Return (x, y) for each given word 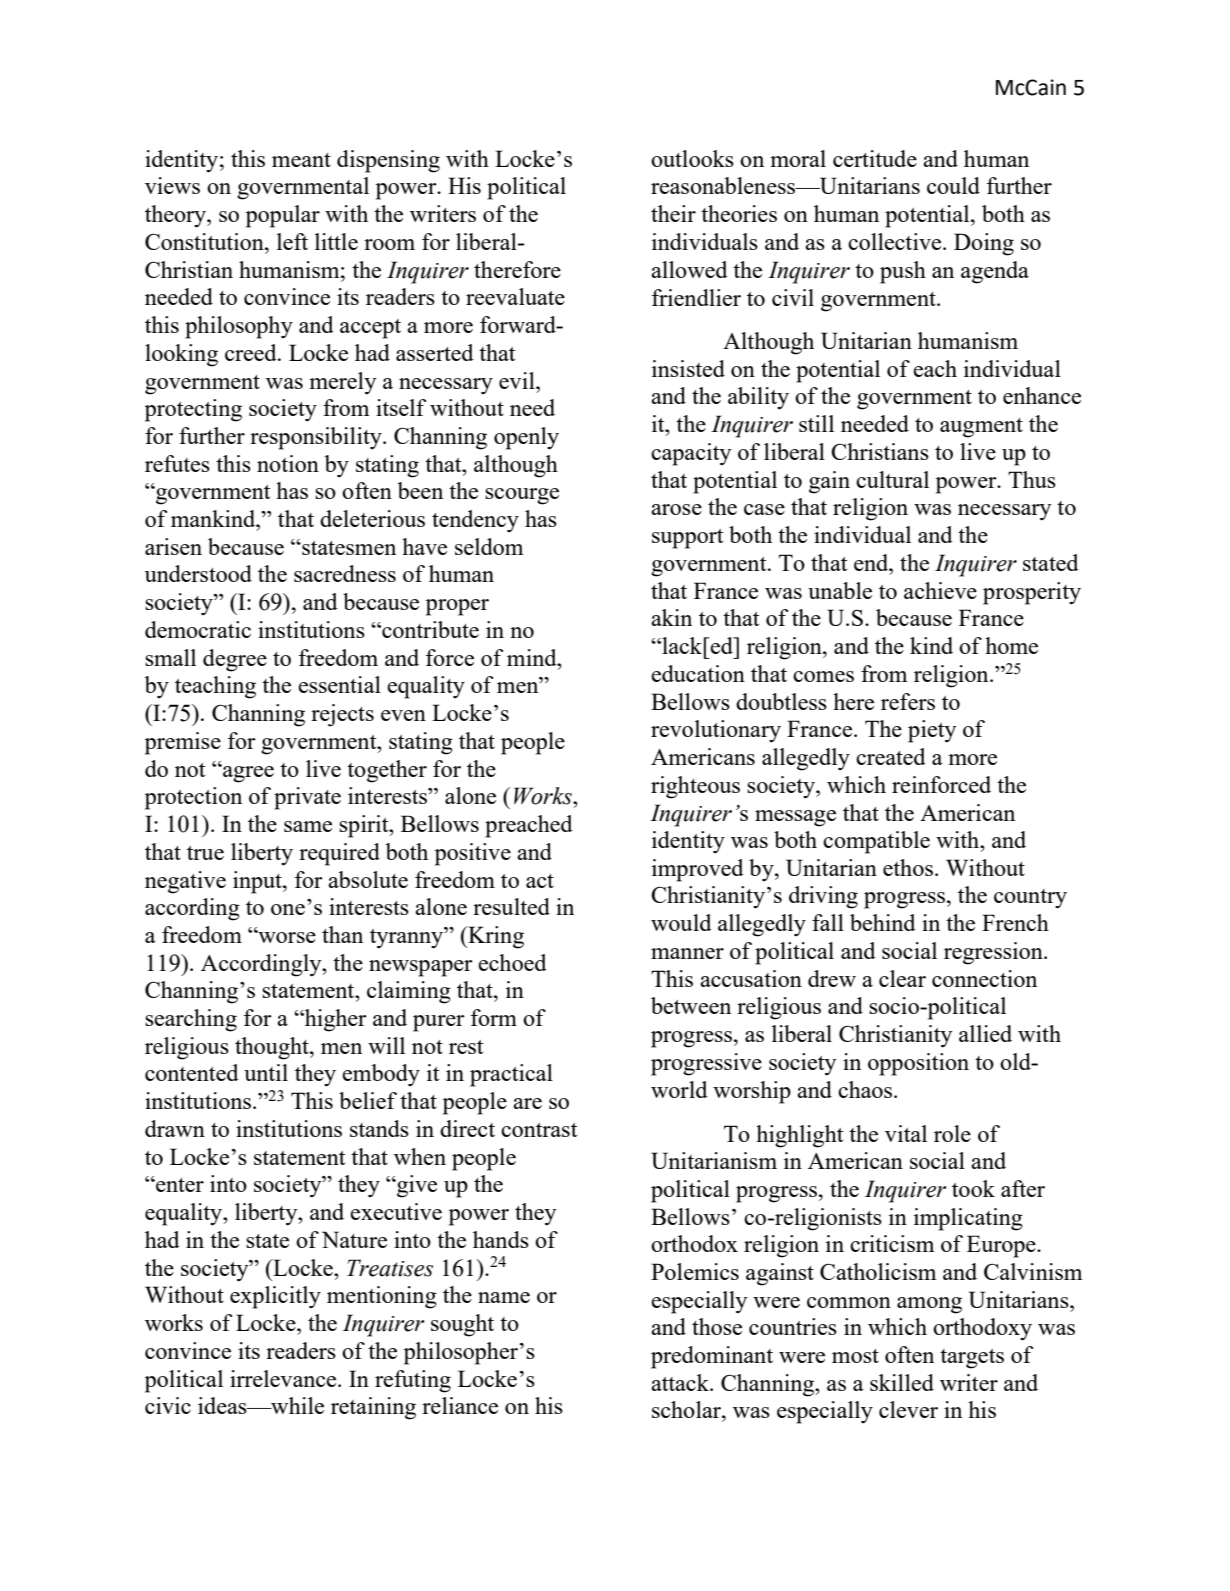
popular (283, 216)
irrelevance (284, 1378)
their (673, 213)
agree (247, 773)
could (953, 185)
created (891, 756)
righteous (695, 787)
